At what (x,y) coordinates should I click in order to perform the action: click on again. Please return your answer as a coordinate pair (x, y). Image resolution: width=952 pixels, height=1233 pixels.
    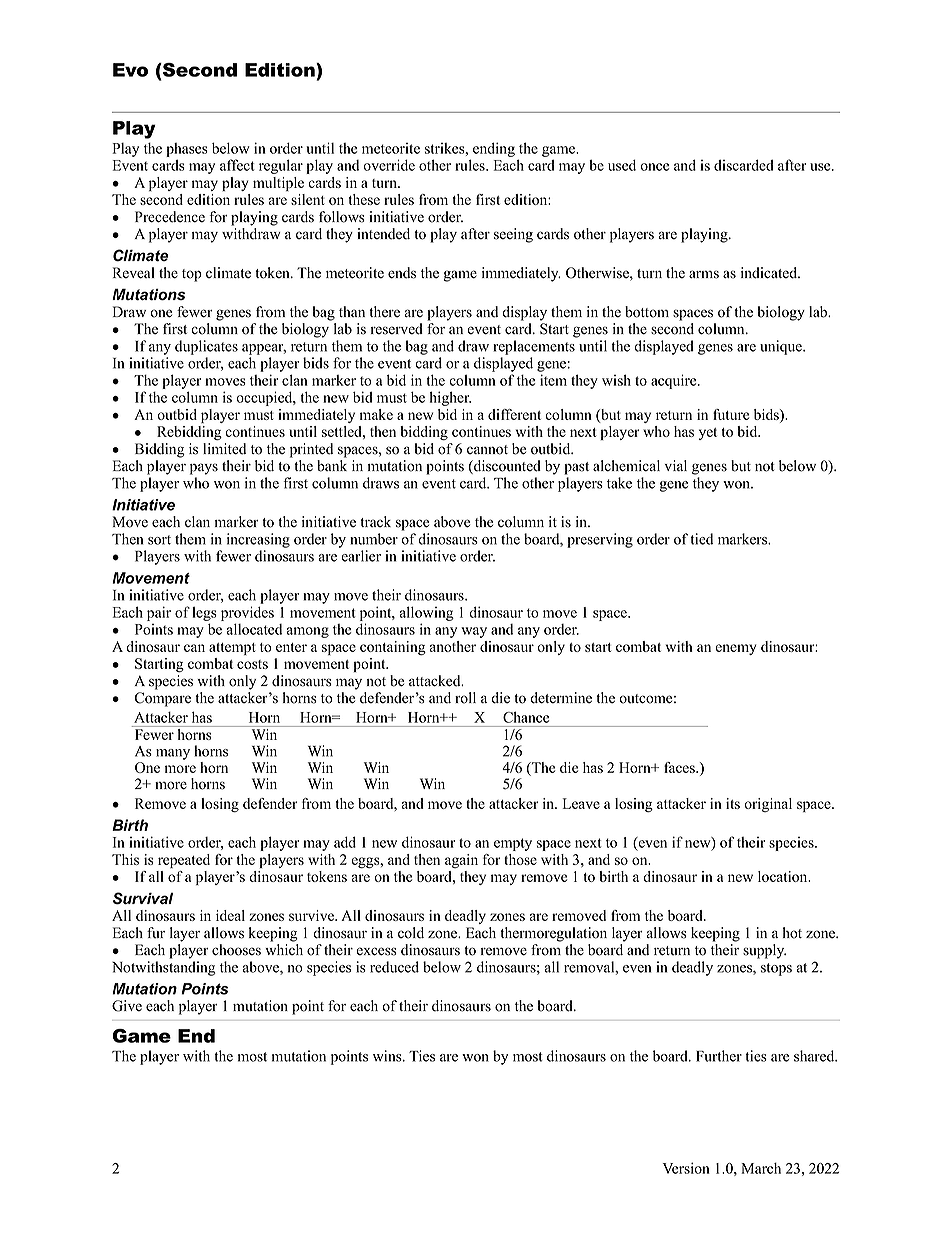
    Looking at the image, I should click on (461, 861).
